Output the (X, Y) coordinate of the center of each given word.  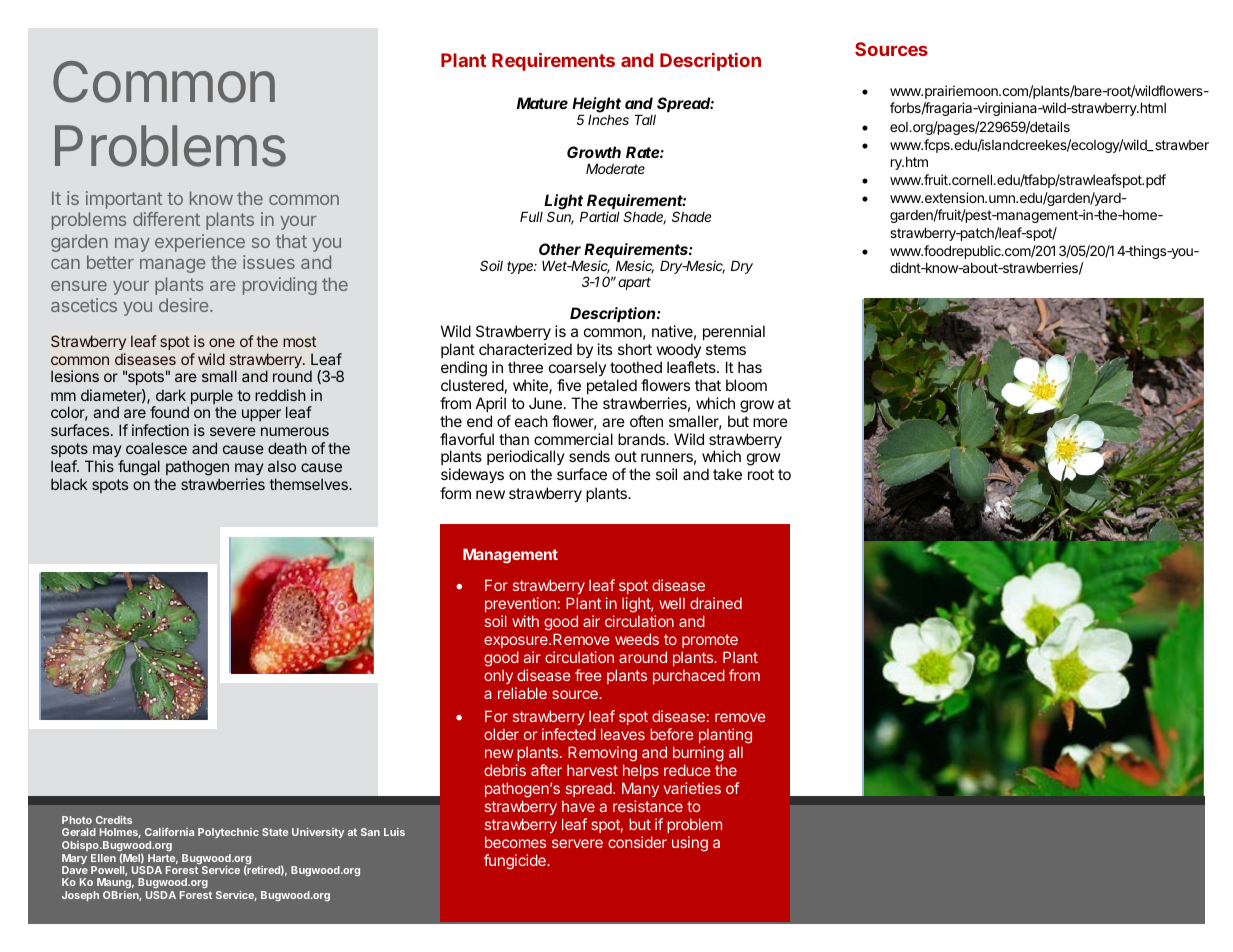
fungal (139, 468)
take (727, 474)
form (455, 493)
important (124, 200)
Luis (394, 832)
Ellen (103, 858)
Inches (608, 120)
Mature (542, 103)
